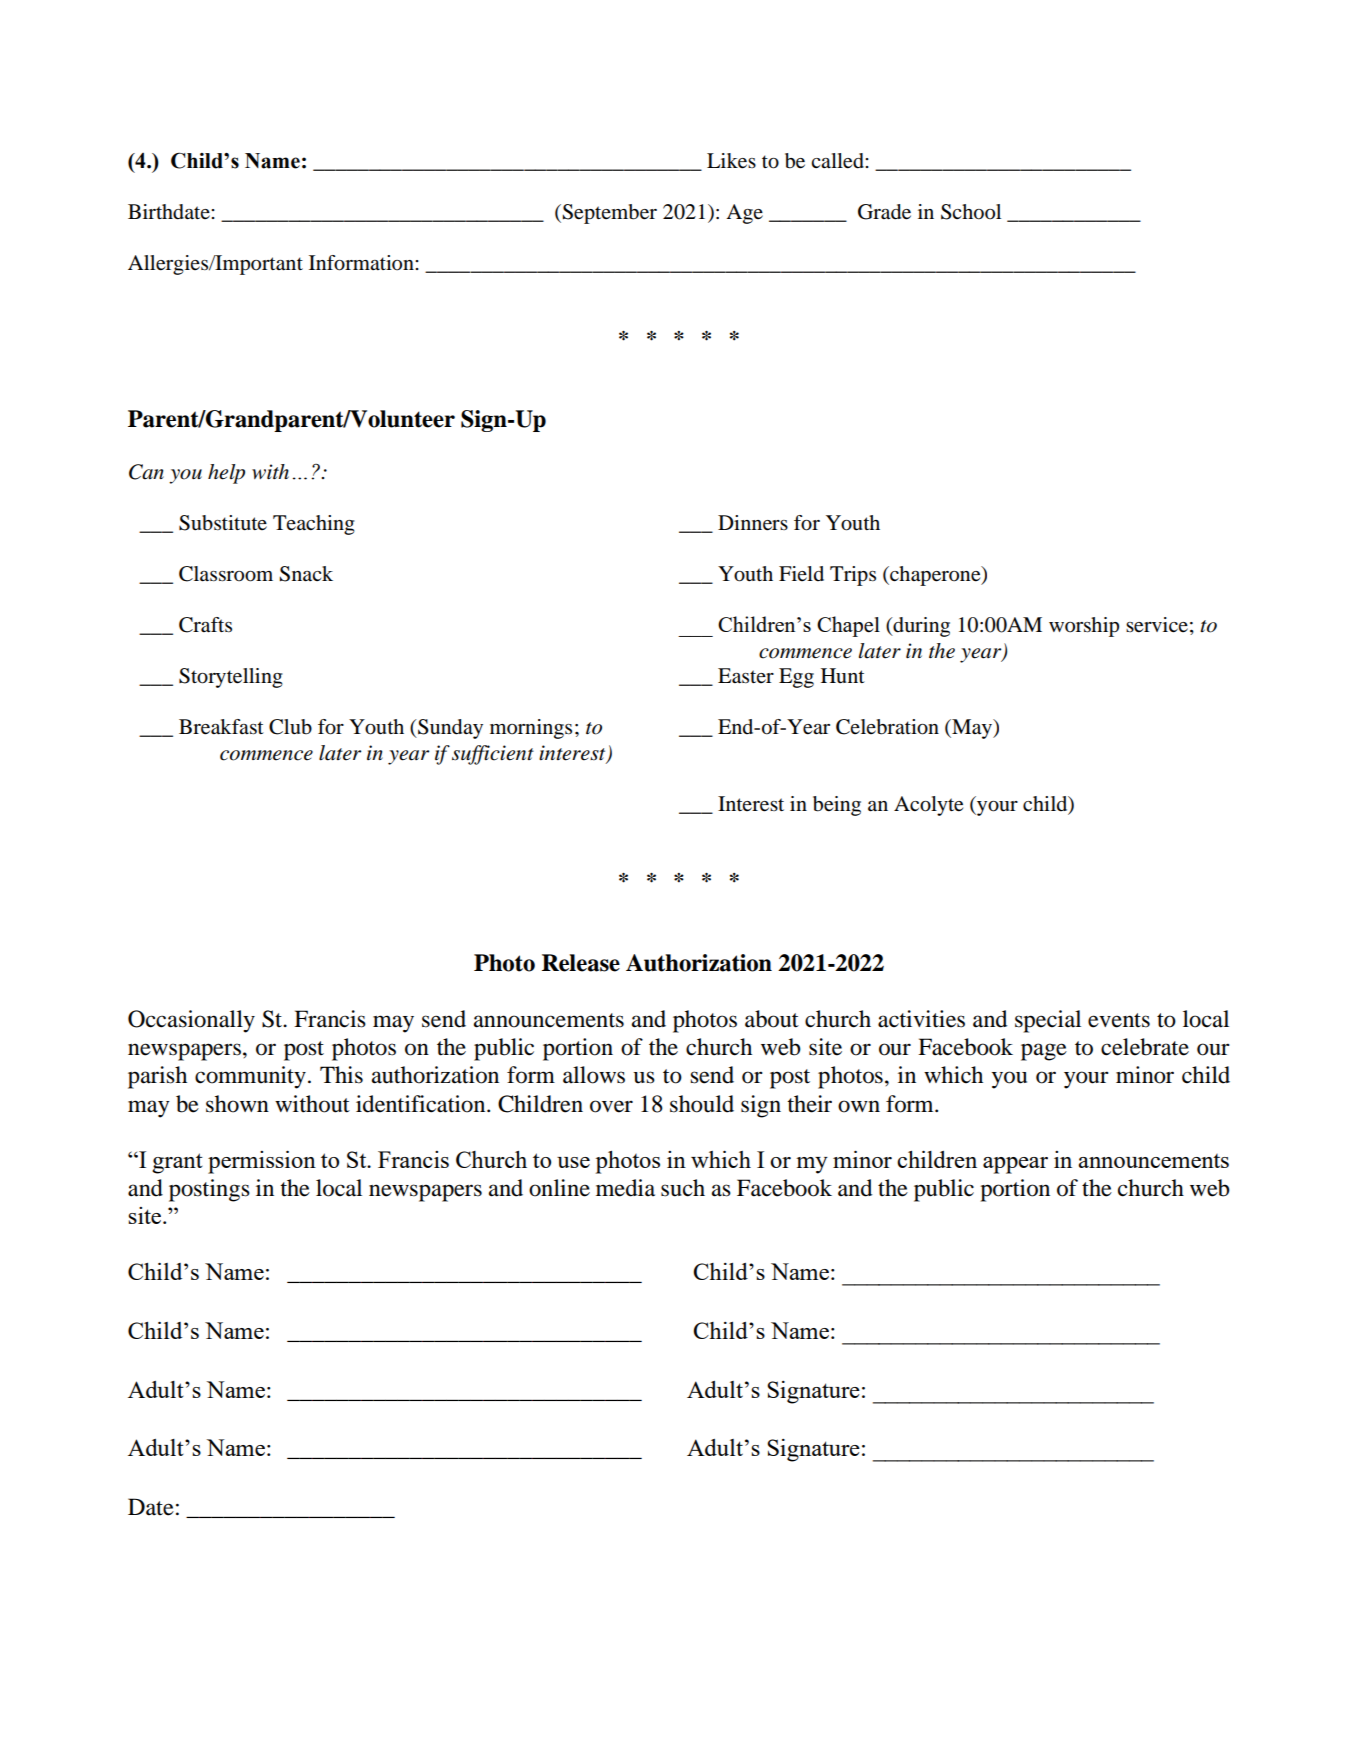 The height and width of the image is (1758, 1358). Describe the element at coordinates (608, 214) in the image. I see `September` at that location.
